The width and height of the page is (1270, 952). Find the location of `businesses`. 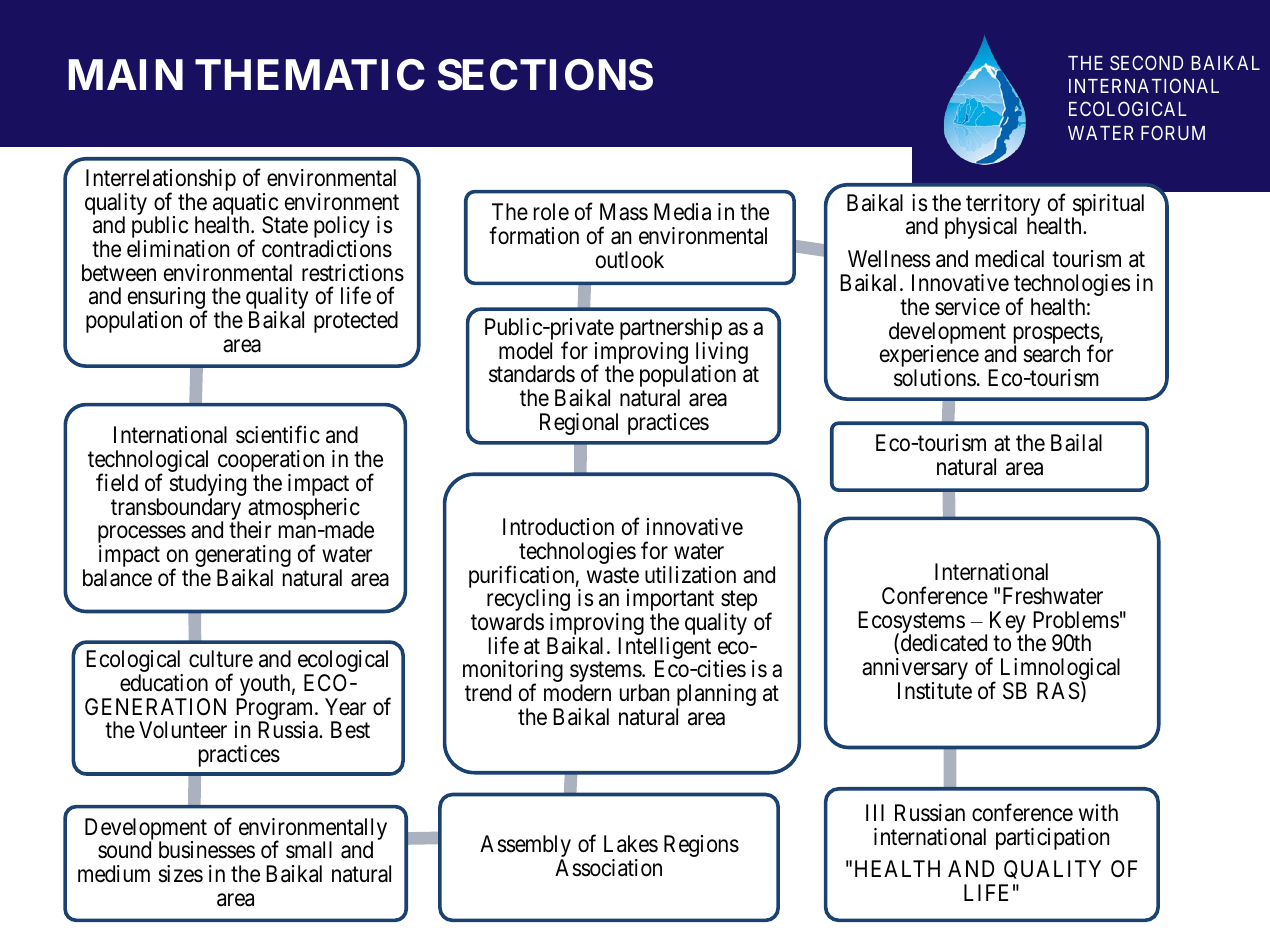

businesses is located at coordinates (207, 850).
